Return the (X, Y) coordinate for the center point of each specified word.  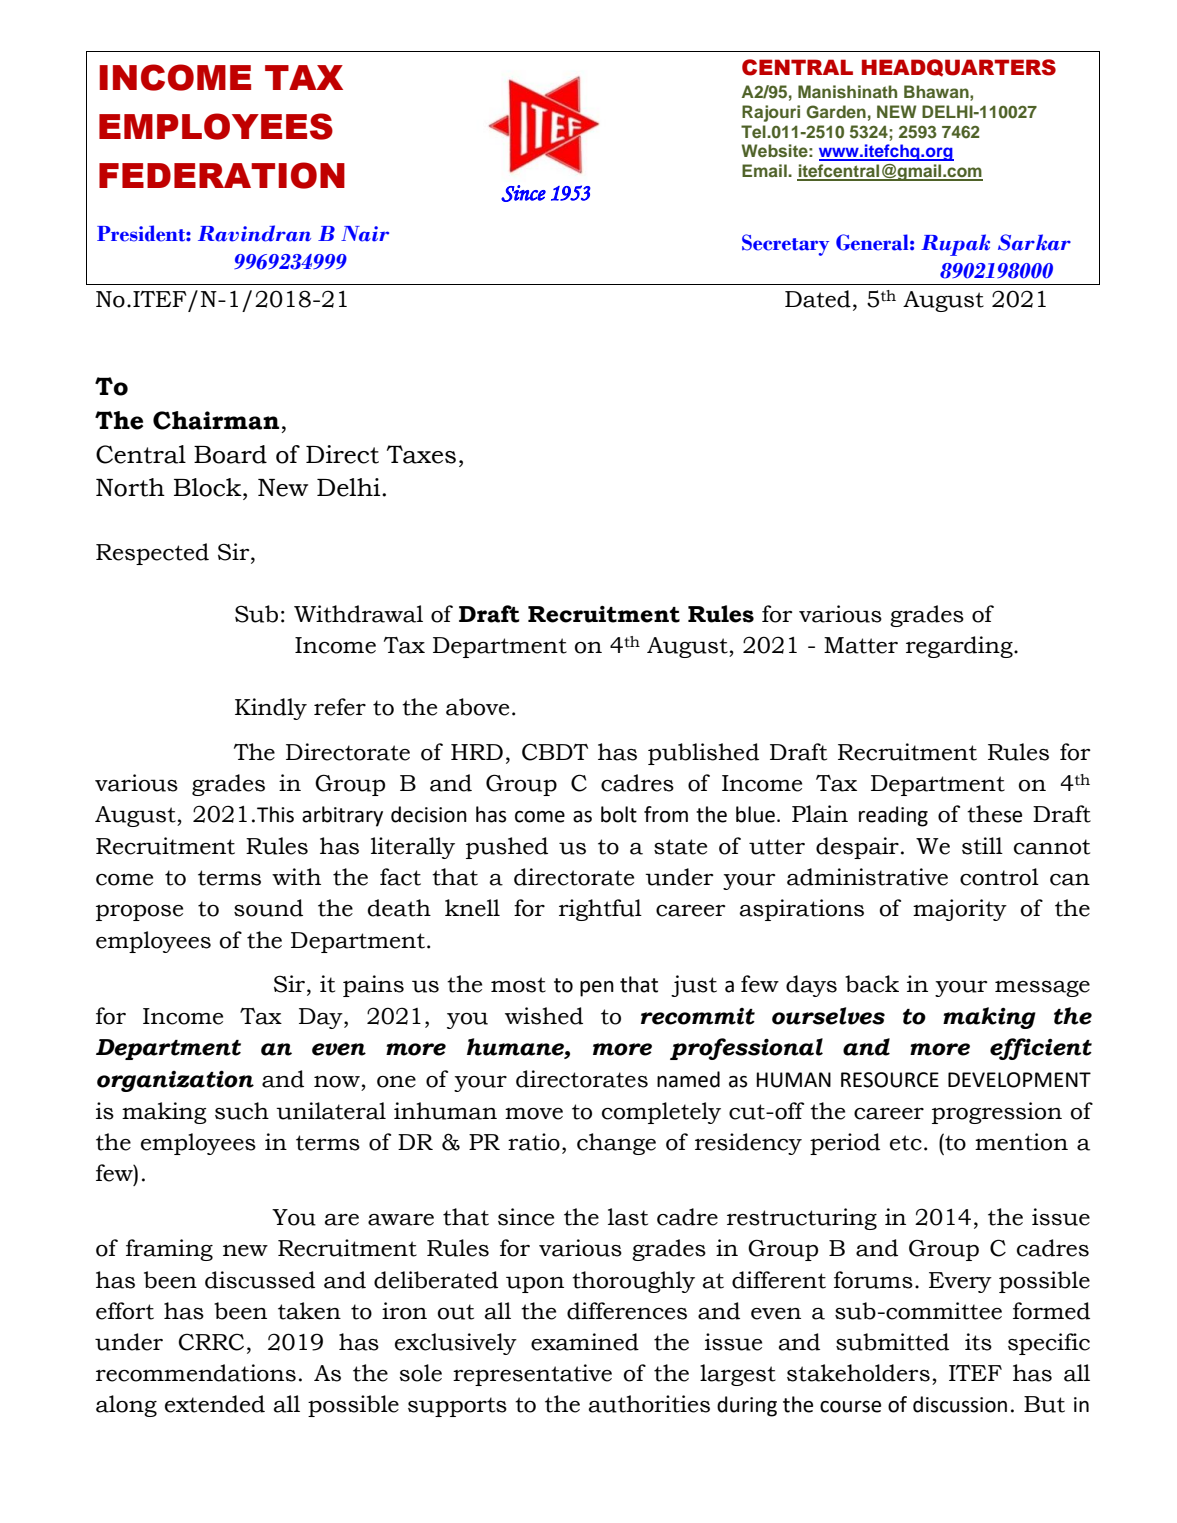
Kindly (271, 709)
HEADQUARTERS (959, 68)
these (994, 814)
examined (585, 1342)
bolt (619, 814)
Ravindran (254, 233)
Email (765, 170)
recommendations (196, 1373)
